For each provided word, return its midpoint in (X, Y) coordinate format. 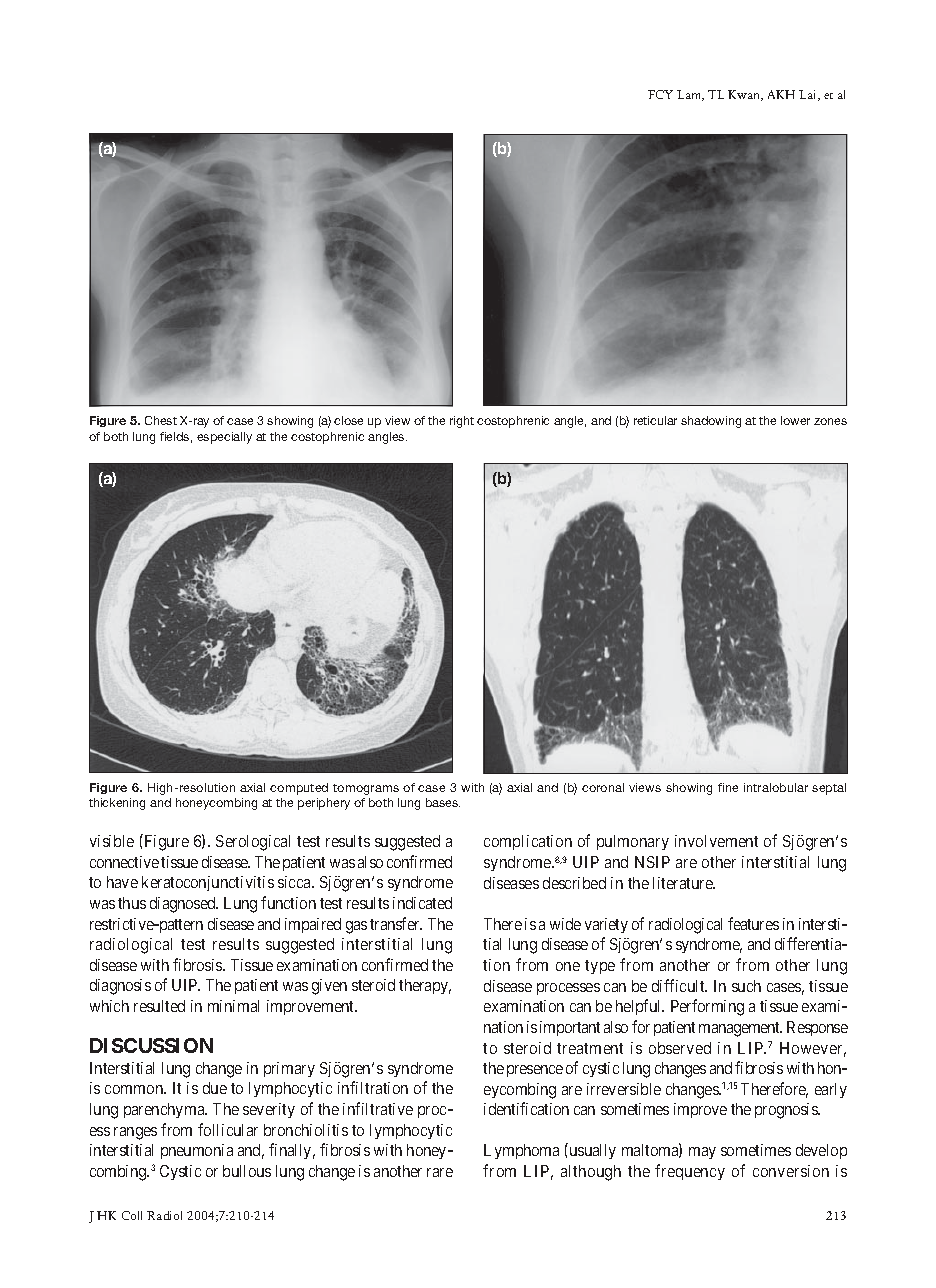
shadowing (711, 422)
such (746, 986)
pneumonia (197, 1151)
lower (795, 420)
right (462, 422)
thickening (117, 804)
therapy (425, 986)
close (348, 420)
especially (224, 438)
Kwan (745, 95)
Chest (161, 420)
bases (443, 802)
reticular (655, 420)
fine (728, 787)
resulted (159, 1006)
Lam (690, 95)
